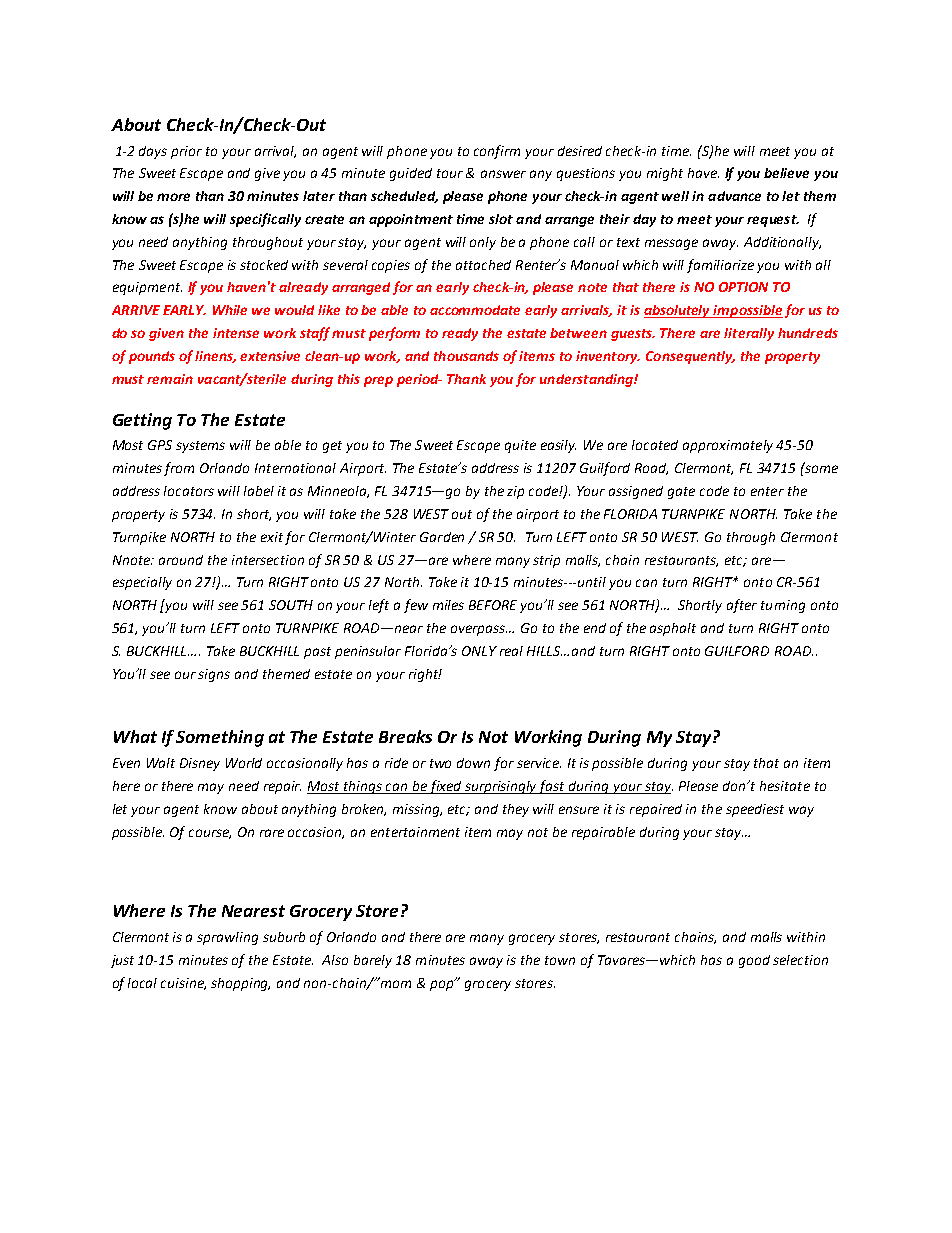  I want to click on prior, so click(186, 152).
